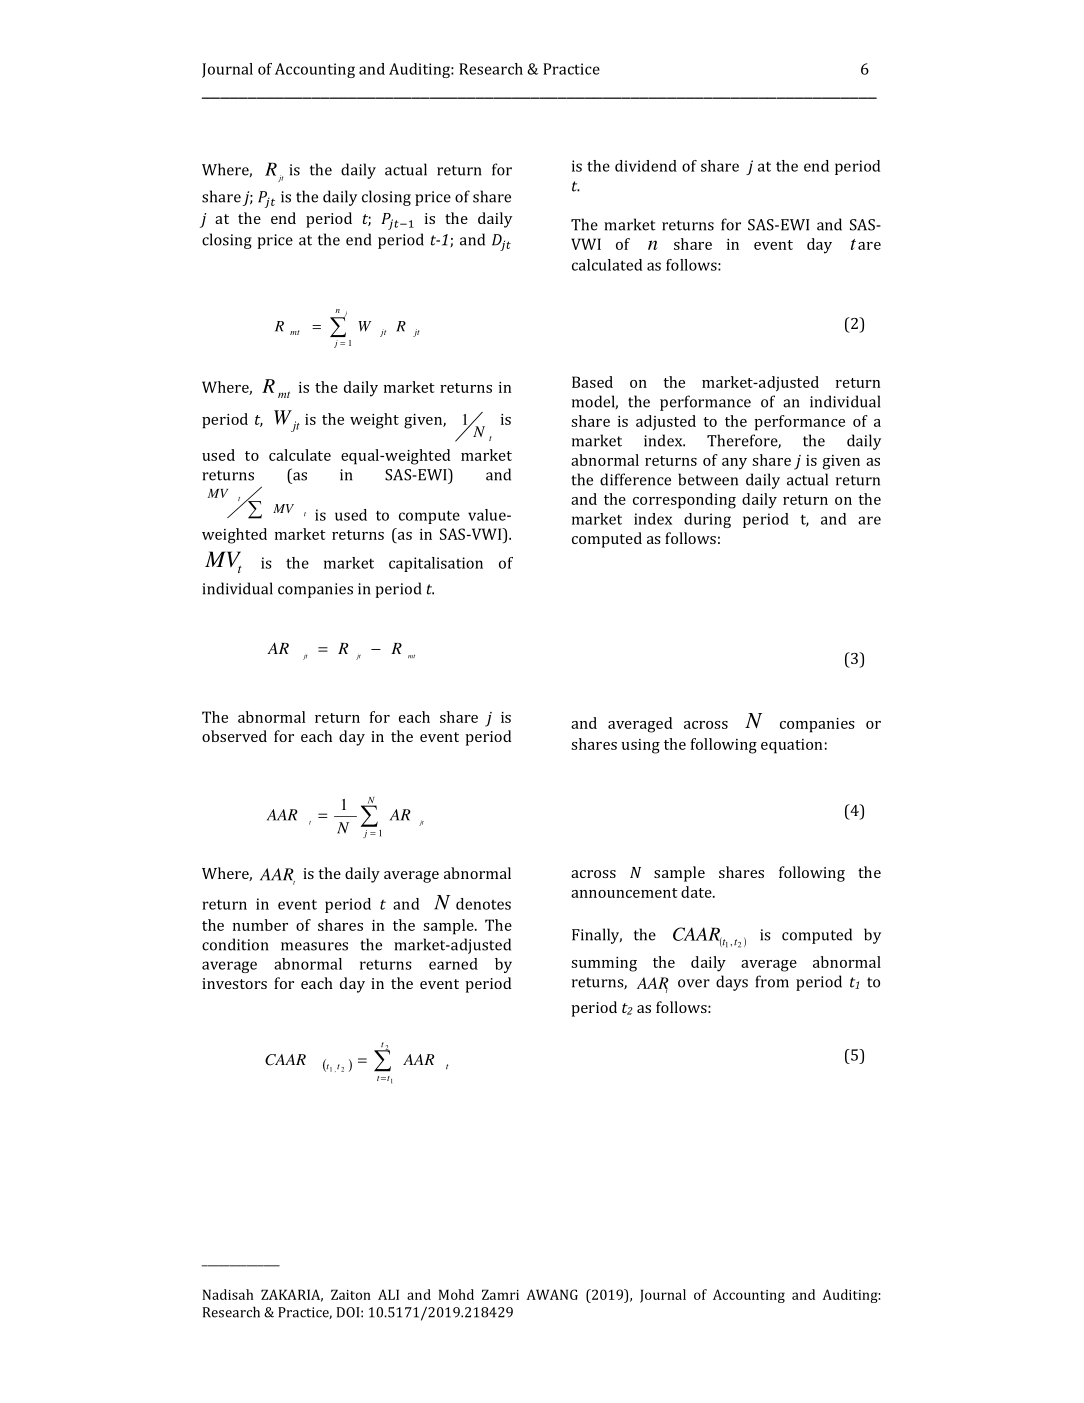 The height and width of the page is (1403, 1084). What do you see at coordinates (694, 983) in the page?
I see `over` at bounding box center [694, 983].
